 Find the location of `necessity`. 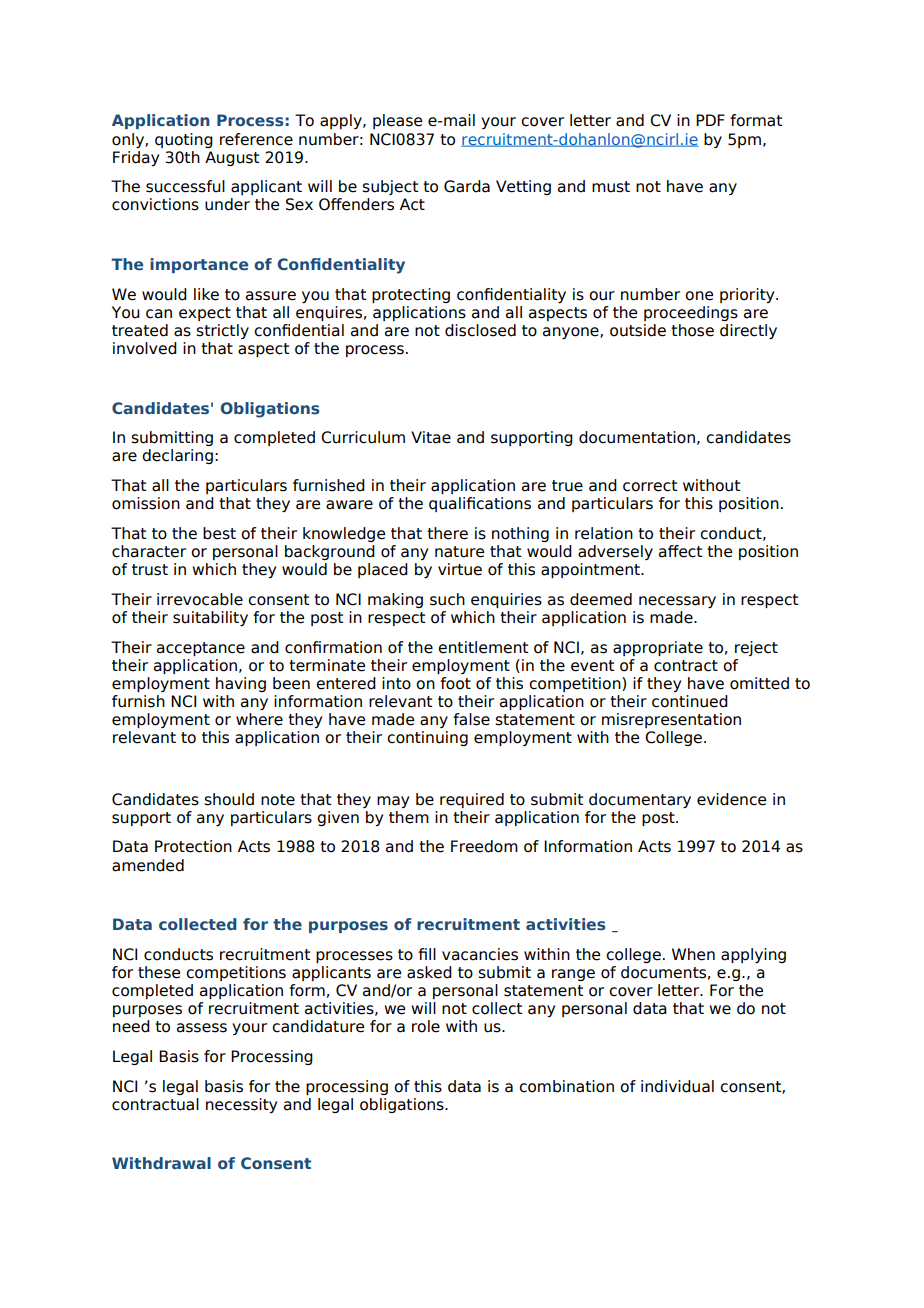

necessity is located at coordinates (241, 1105).
